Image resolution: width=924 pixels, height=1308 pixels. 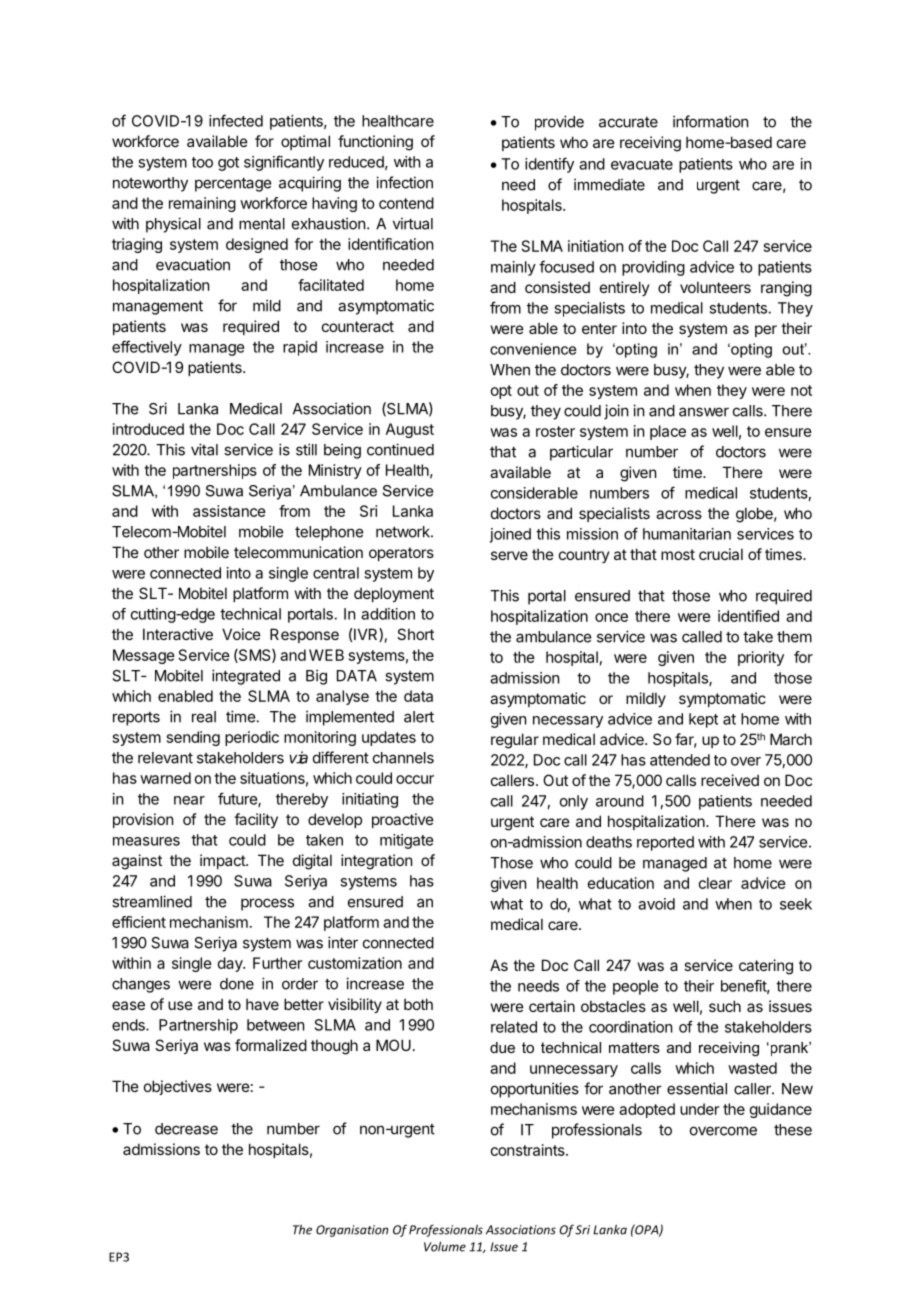 What do you see at coordinates (418, 1004) in the page?
I see `both` at bounding box center [418, 1004].
